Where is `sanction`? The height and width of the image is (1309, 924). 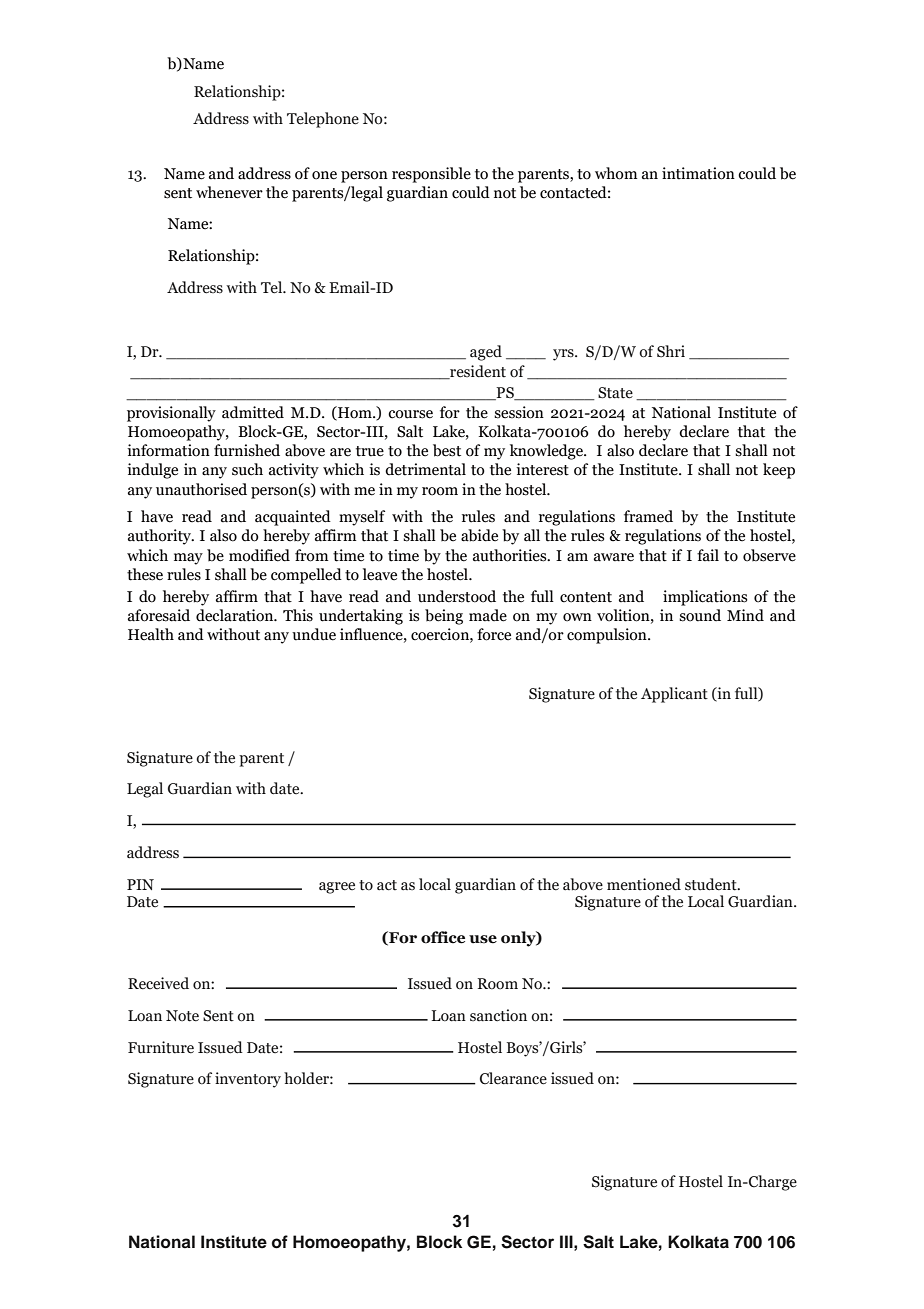 sanction is located at coordinates (498, 1015).
